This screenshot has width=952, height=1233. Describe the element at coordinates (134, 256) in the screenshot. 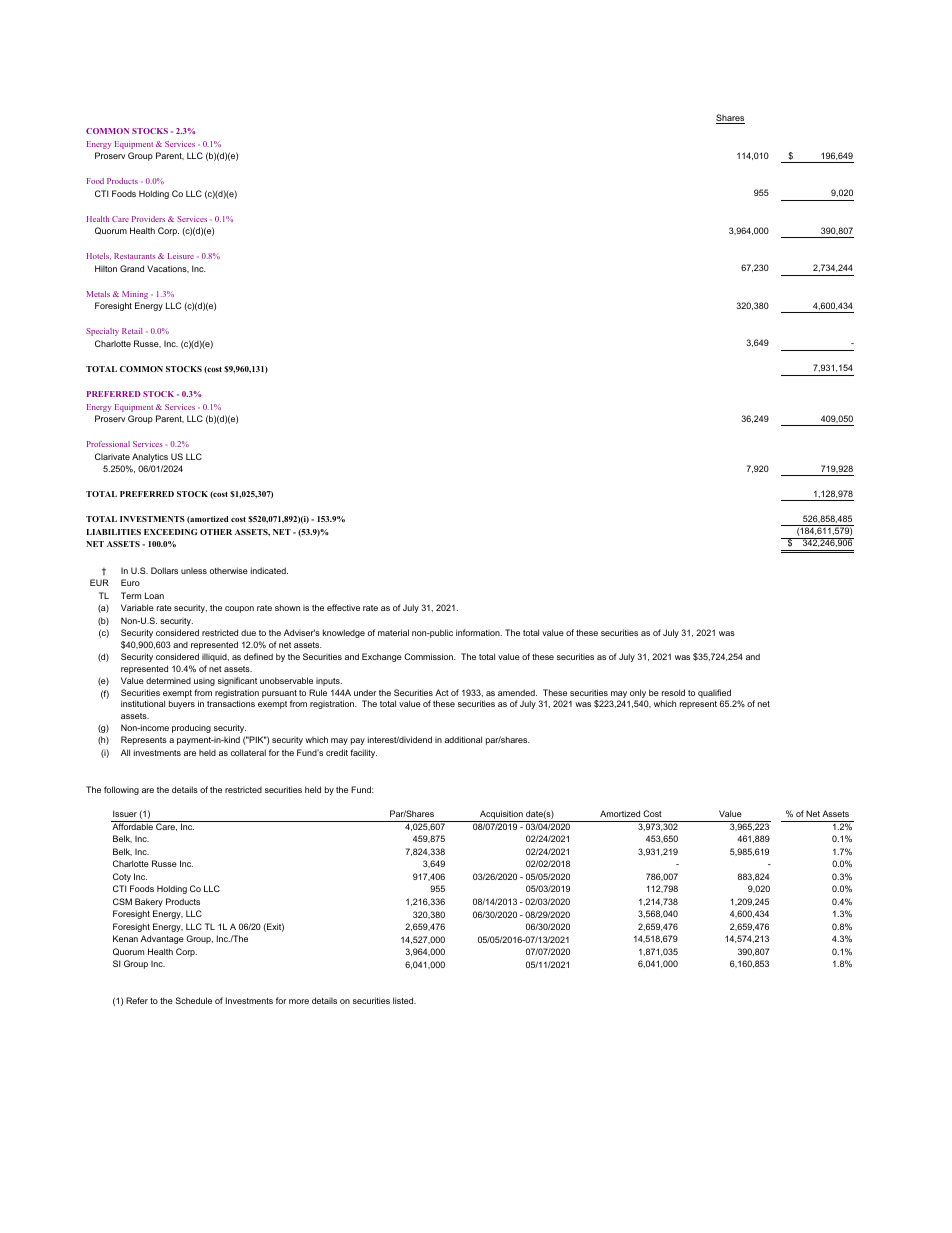

I see `Restaurants` at that location.
